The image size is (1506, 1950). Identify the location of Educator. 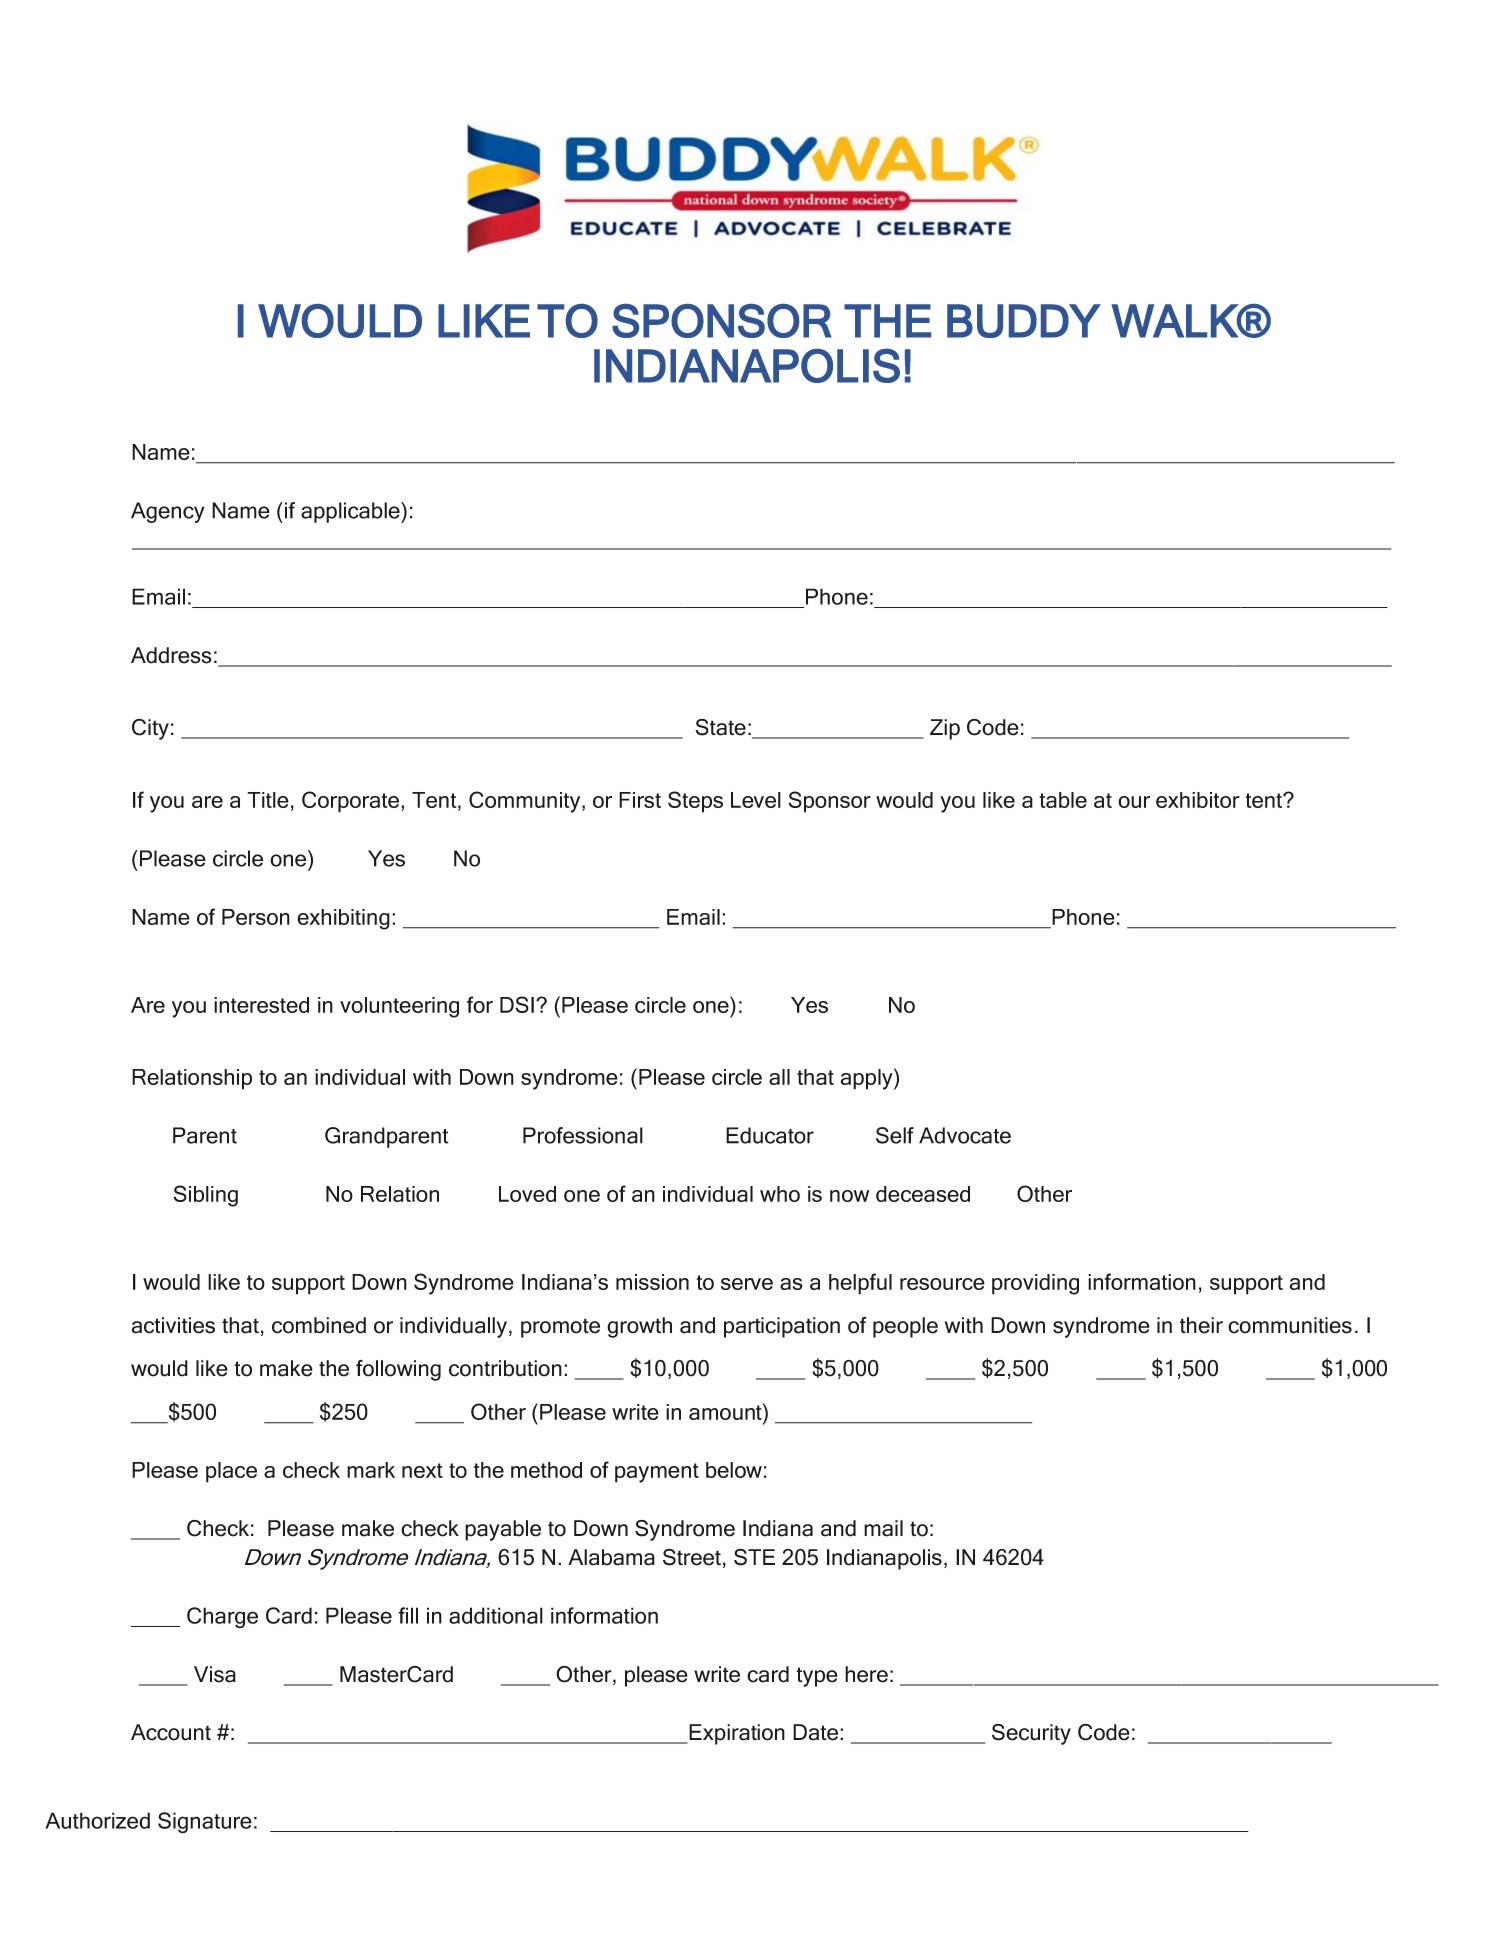
(770, 1135).
